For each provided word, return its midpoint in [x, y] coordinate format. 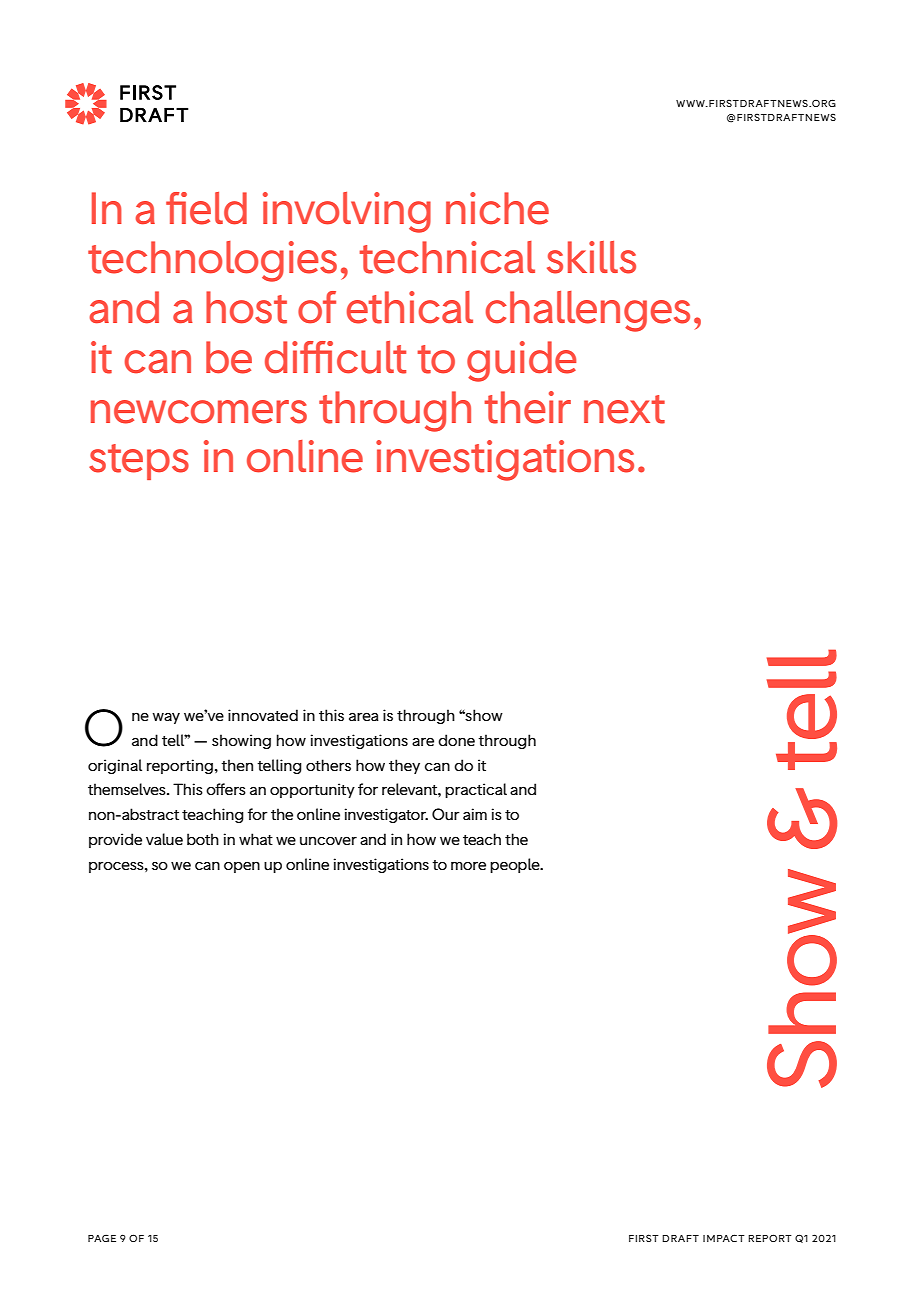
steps [139, 462]
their [527, 407]
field [206, 208]
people [516, 865]
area [364, 716]
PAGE [102, 1238]
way [166, 718]
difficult [335, 357]
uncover [328, 840]
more [468, 865]
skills [591, 257]
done [456, 740]
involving [347, 212]
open [242, 867]
